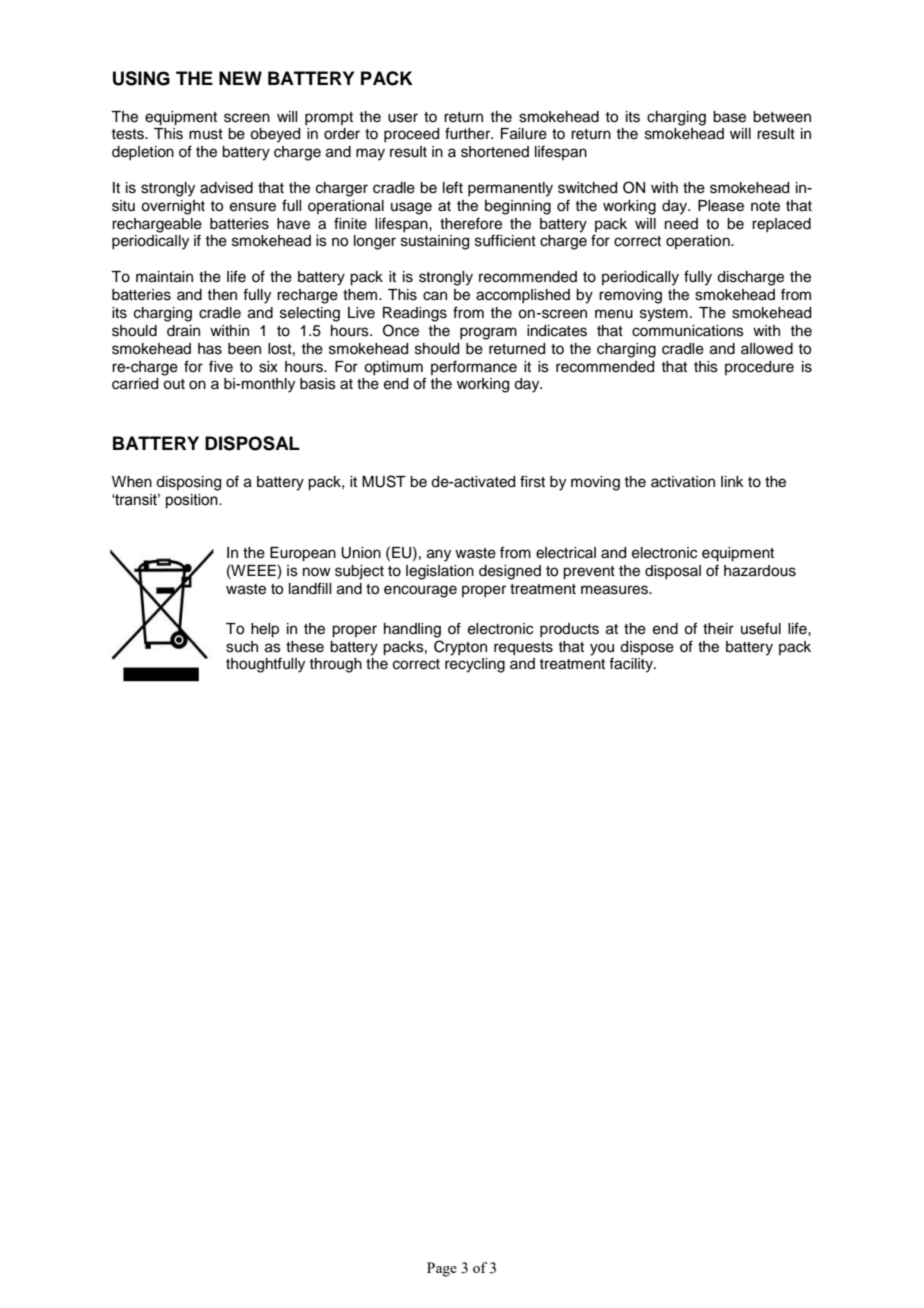 The image size is (924, 1308). I want to click on recycling, so click(475, 665).
